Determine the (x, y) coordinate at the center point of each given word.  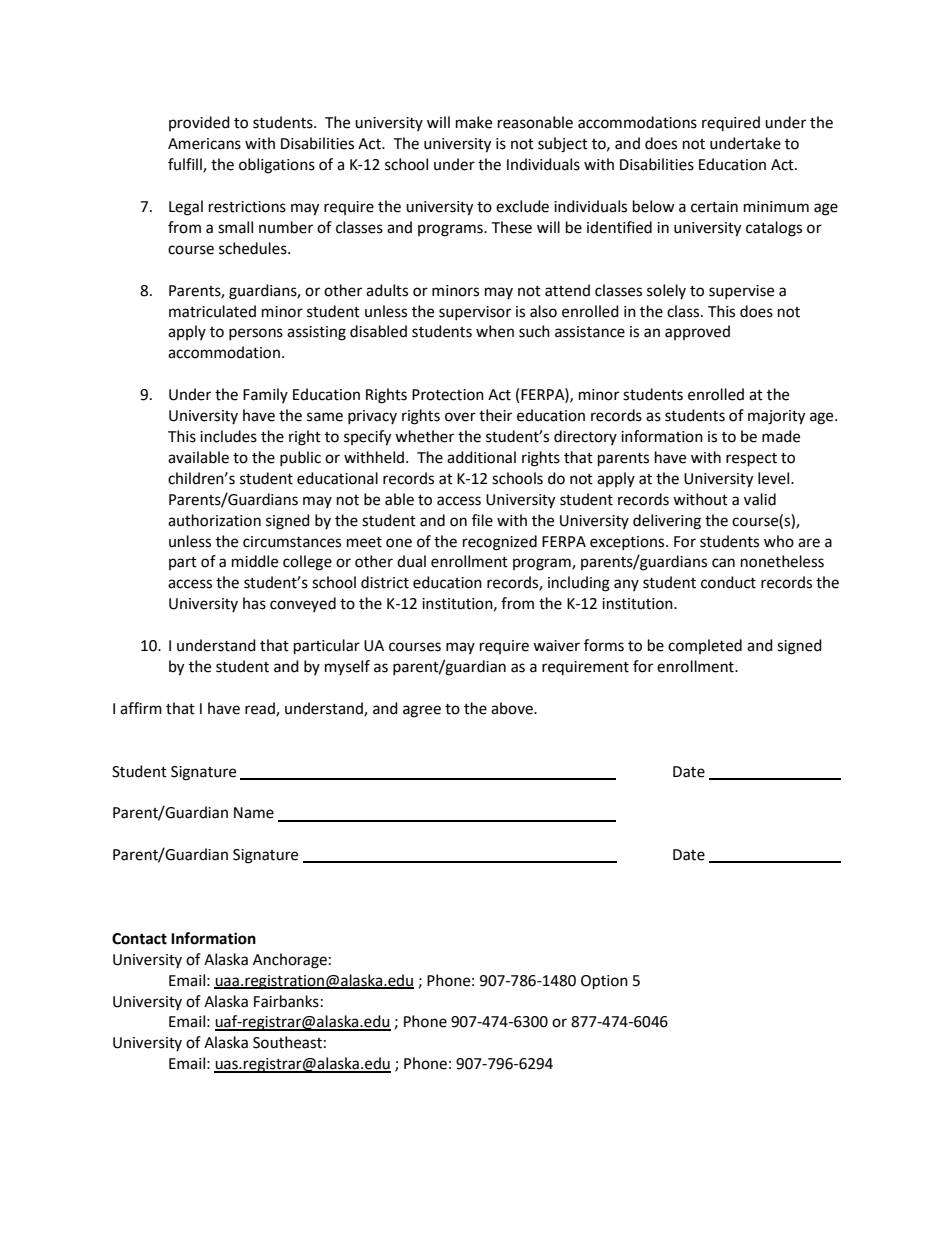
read (261, 709)
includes (228, 436)
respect (751, 460)
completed (705, 646)
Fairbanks (286, 1001)
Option (604, 982)
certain (714, 207)
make (474, 122)
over (460, 417)
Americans (204, 144)
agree (422, 711)
